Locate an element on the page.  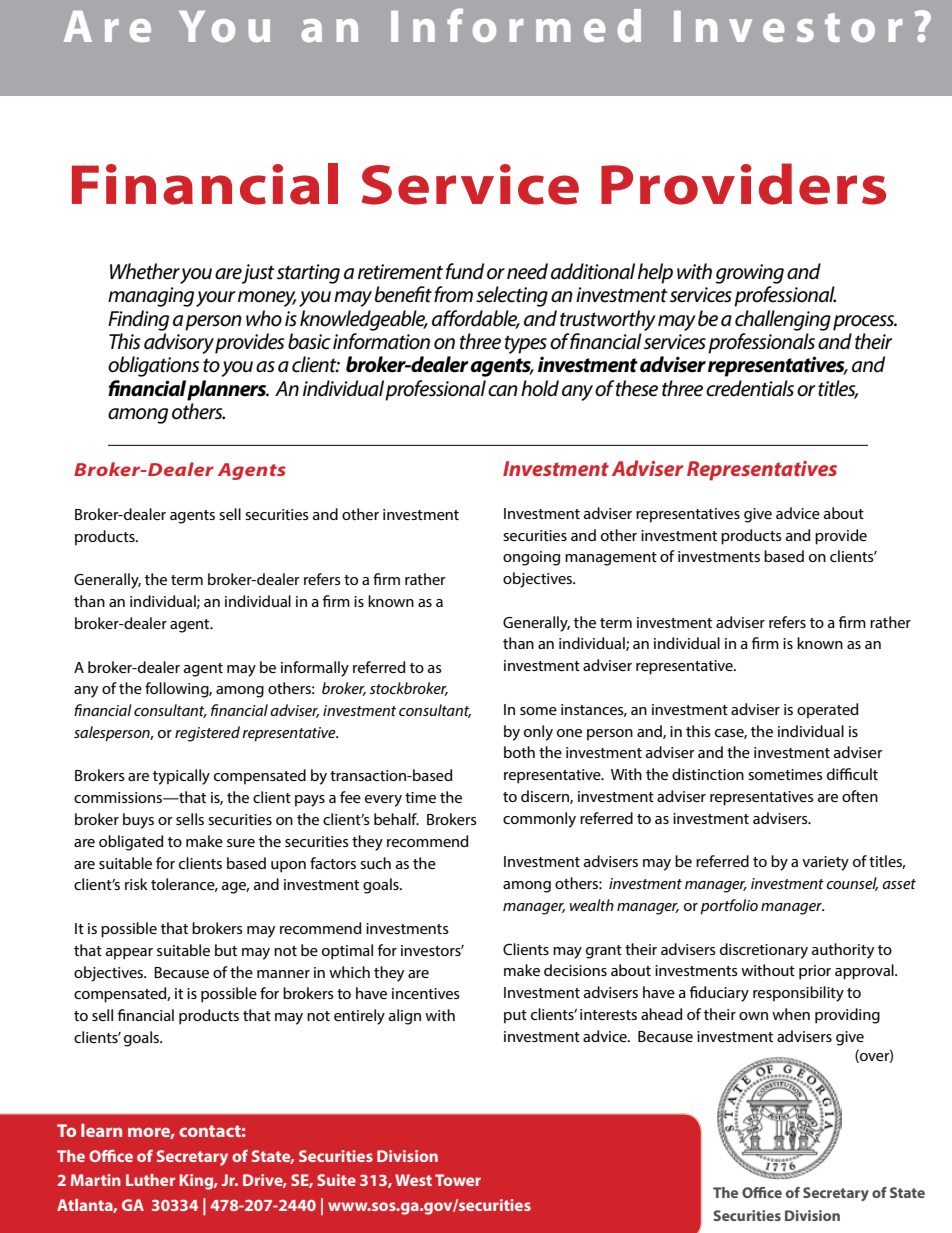
both is located at coordinates (519, 752).
